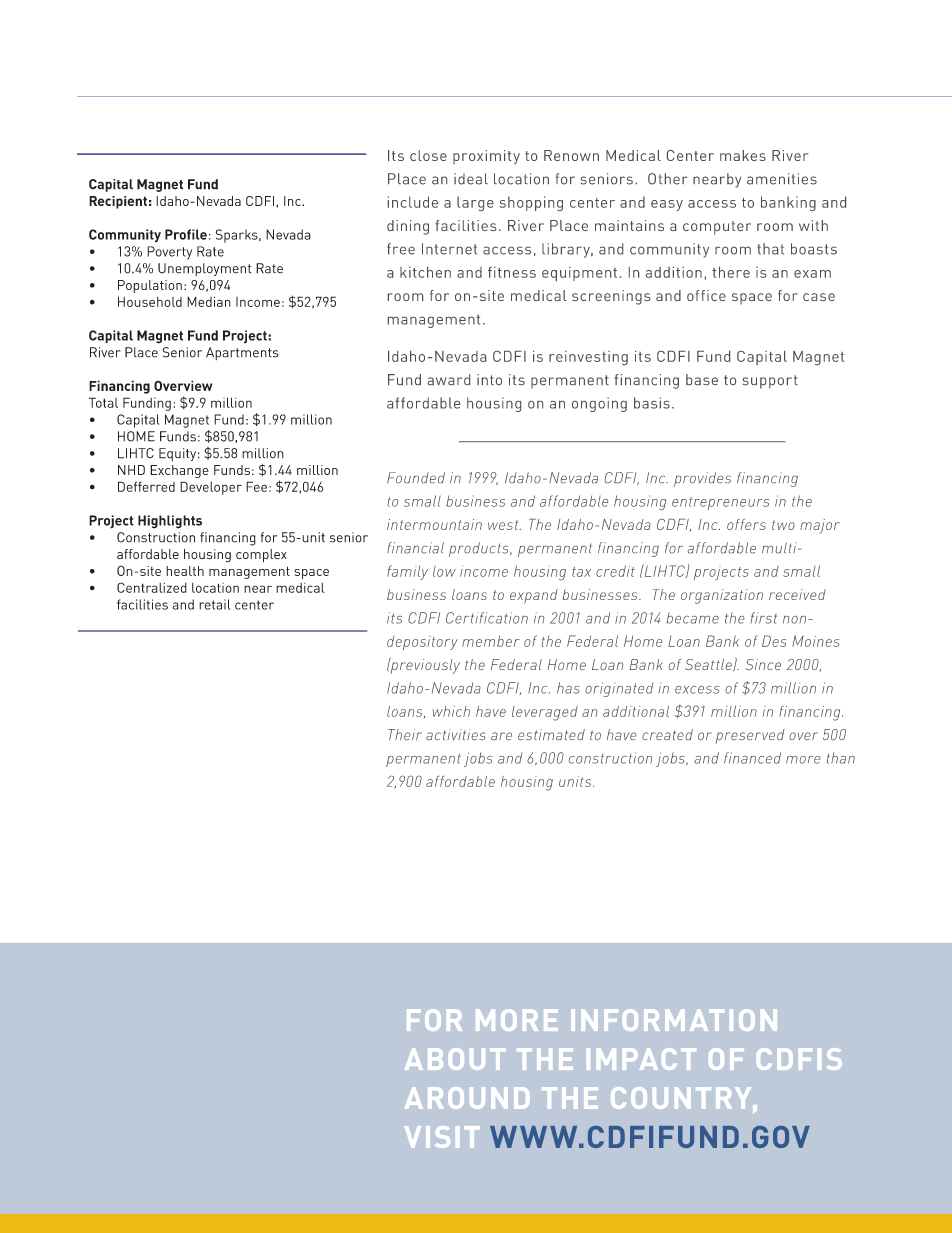 The image size is (952, 1233). Describe the element at coordinates (186, 234) in the document. I see `Profile` at that location.
